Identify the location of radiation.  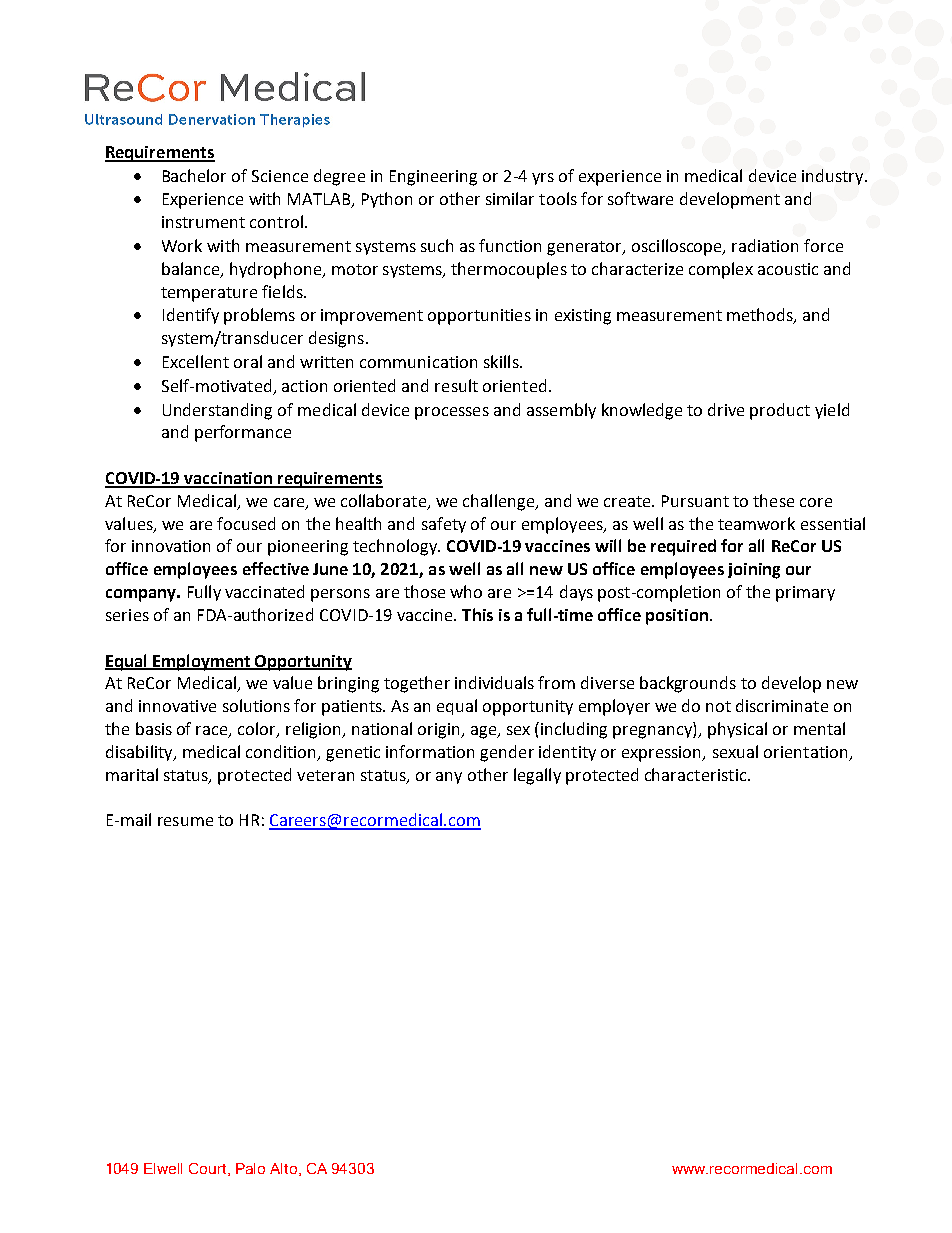
(765, 245).
